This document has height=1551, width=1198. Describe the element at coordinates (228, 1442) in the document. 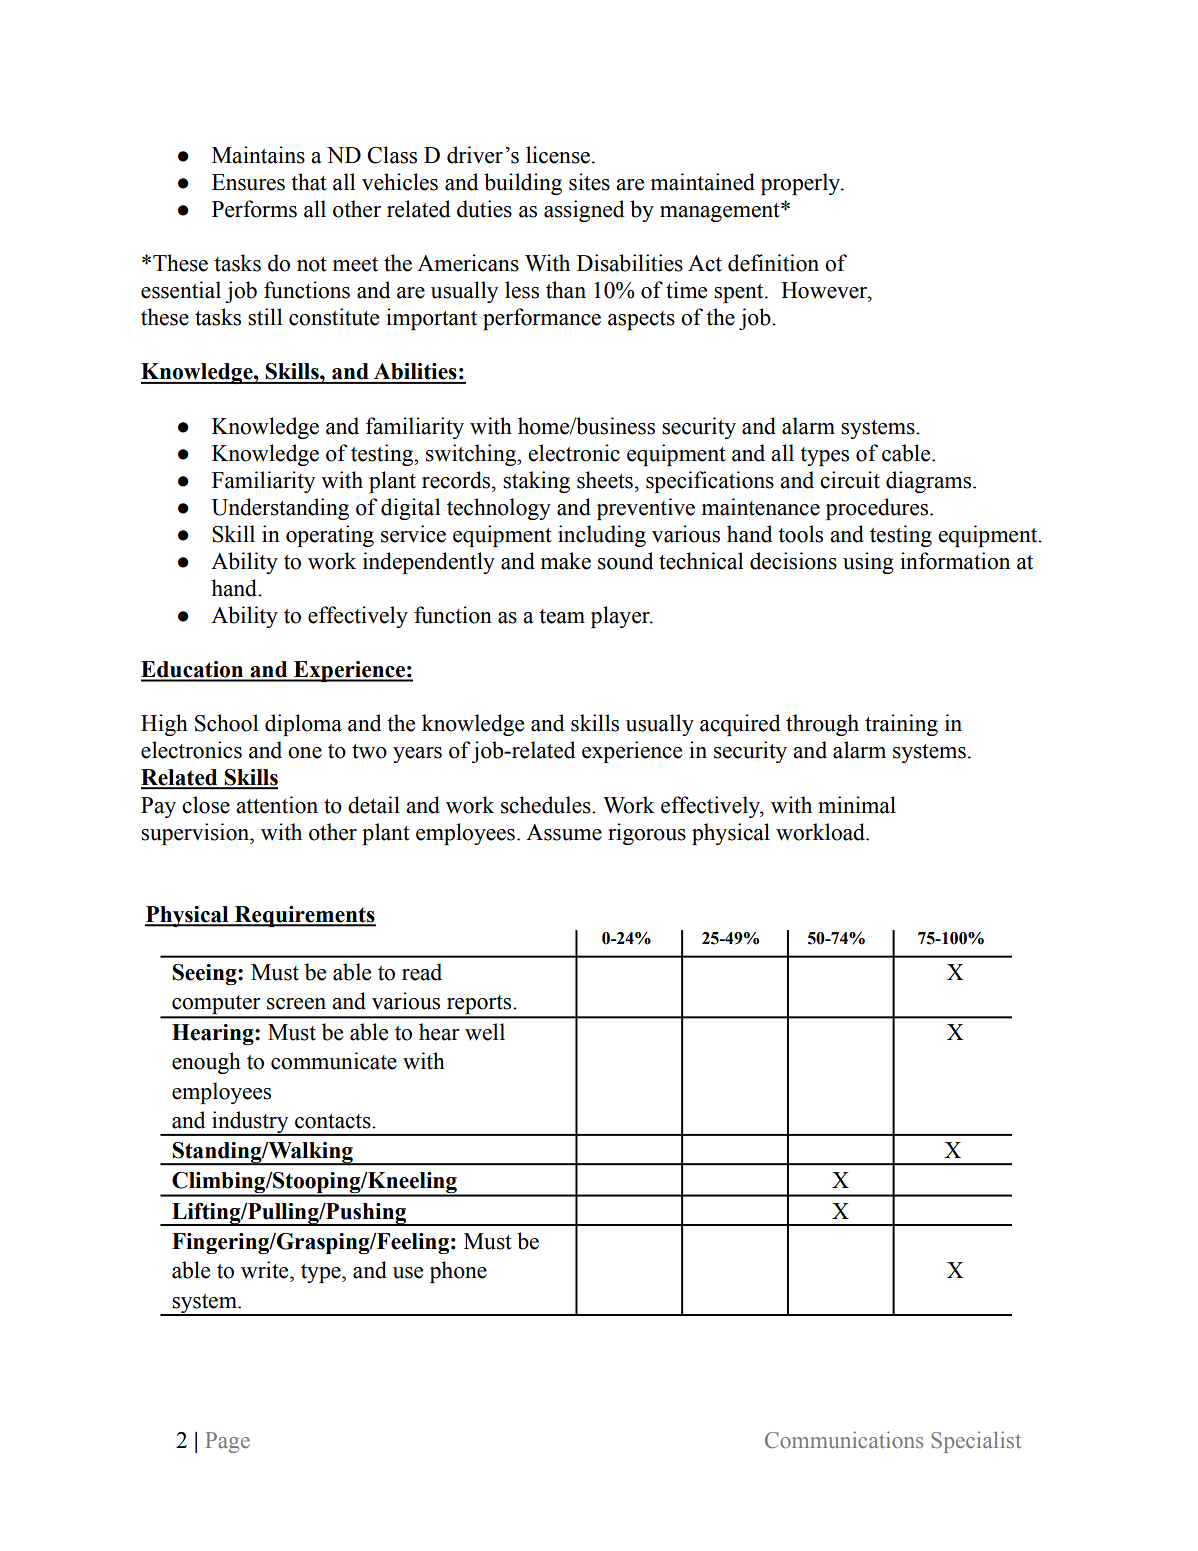

I see `Page` at that location.
